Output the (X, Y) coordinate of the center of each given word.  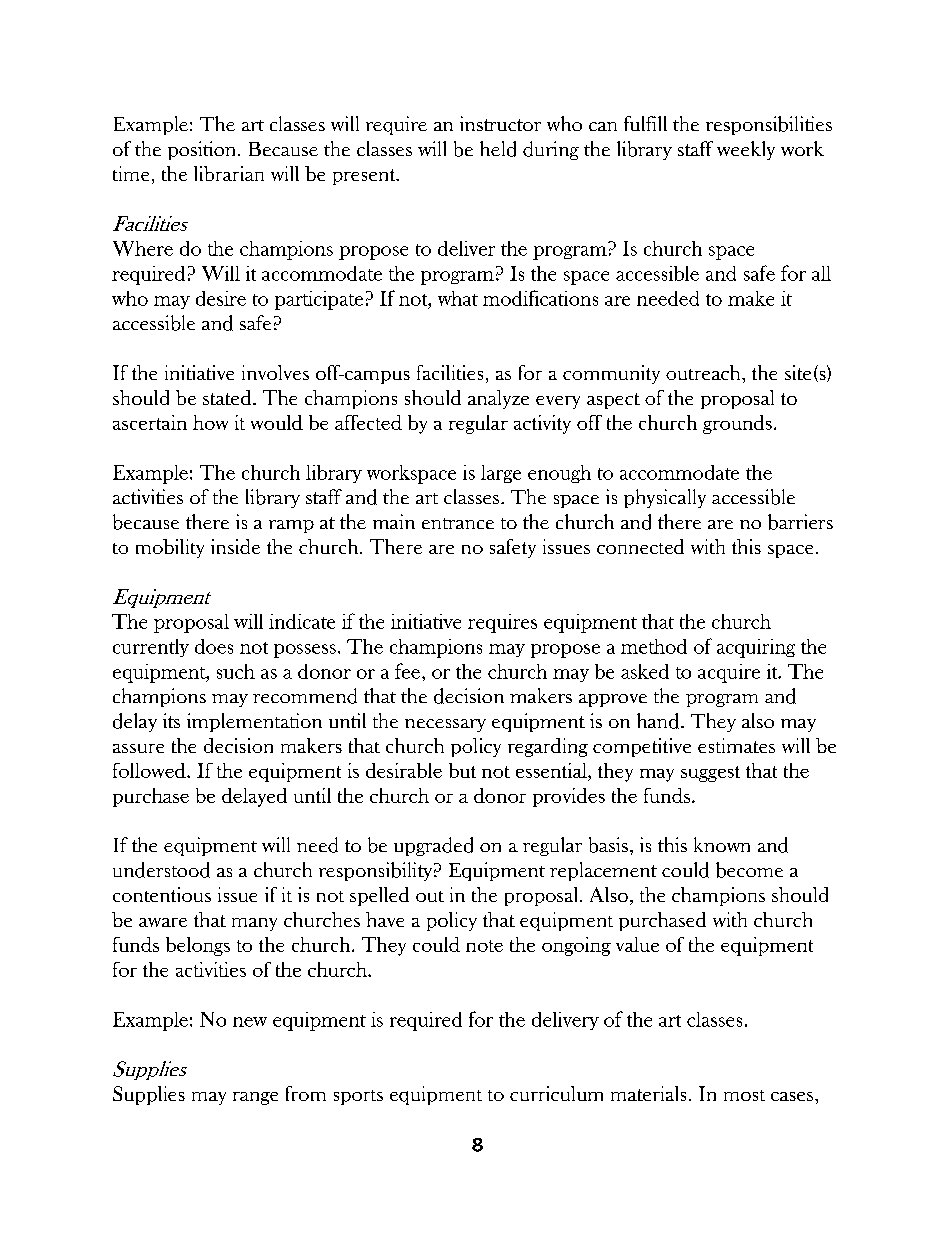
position (203, 150)
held (498, 149)
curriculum (556, 1093)
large (501, 474)
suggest (710, 774)
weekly (746, 150)
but (462, 770)
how (210, 422)
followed (150, 770)
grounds (737, 424)
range (255, 1098)
